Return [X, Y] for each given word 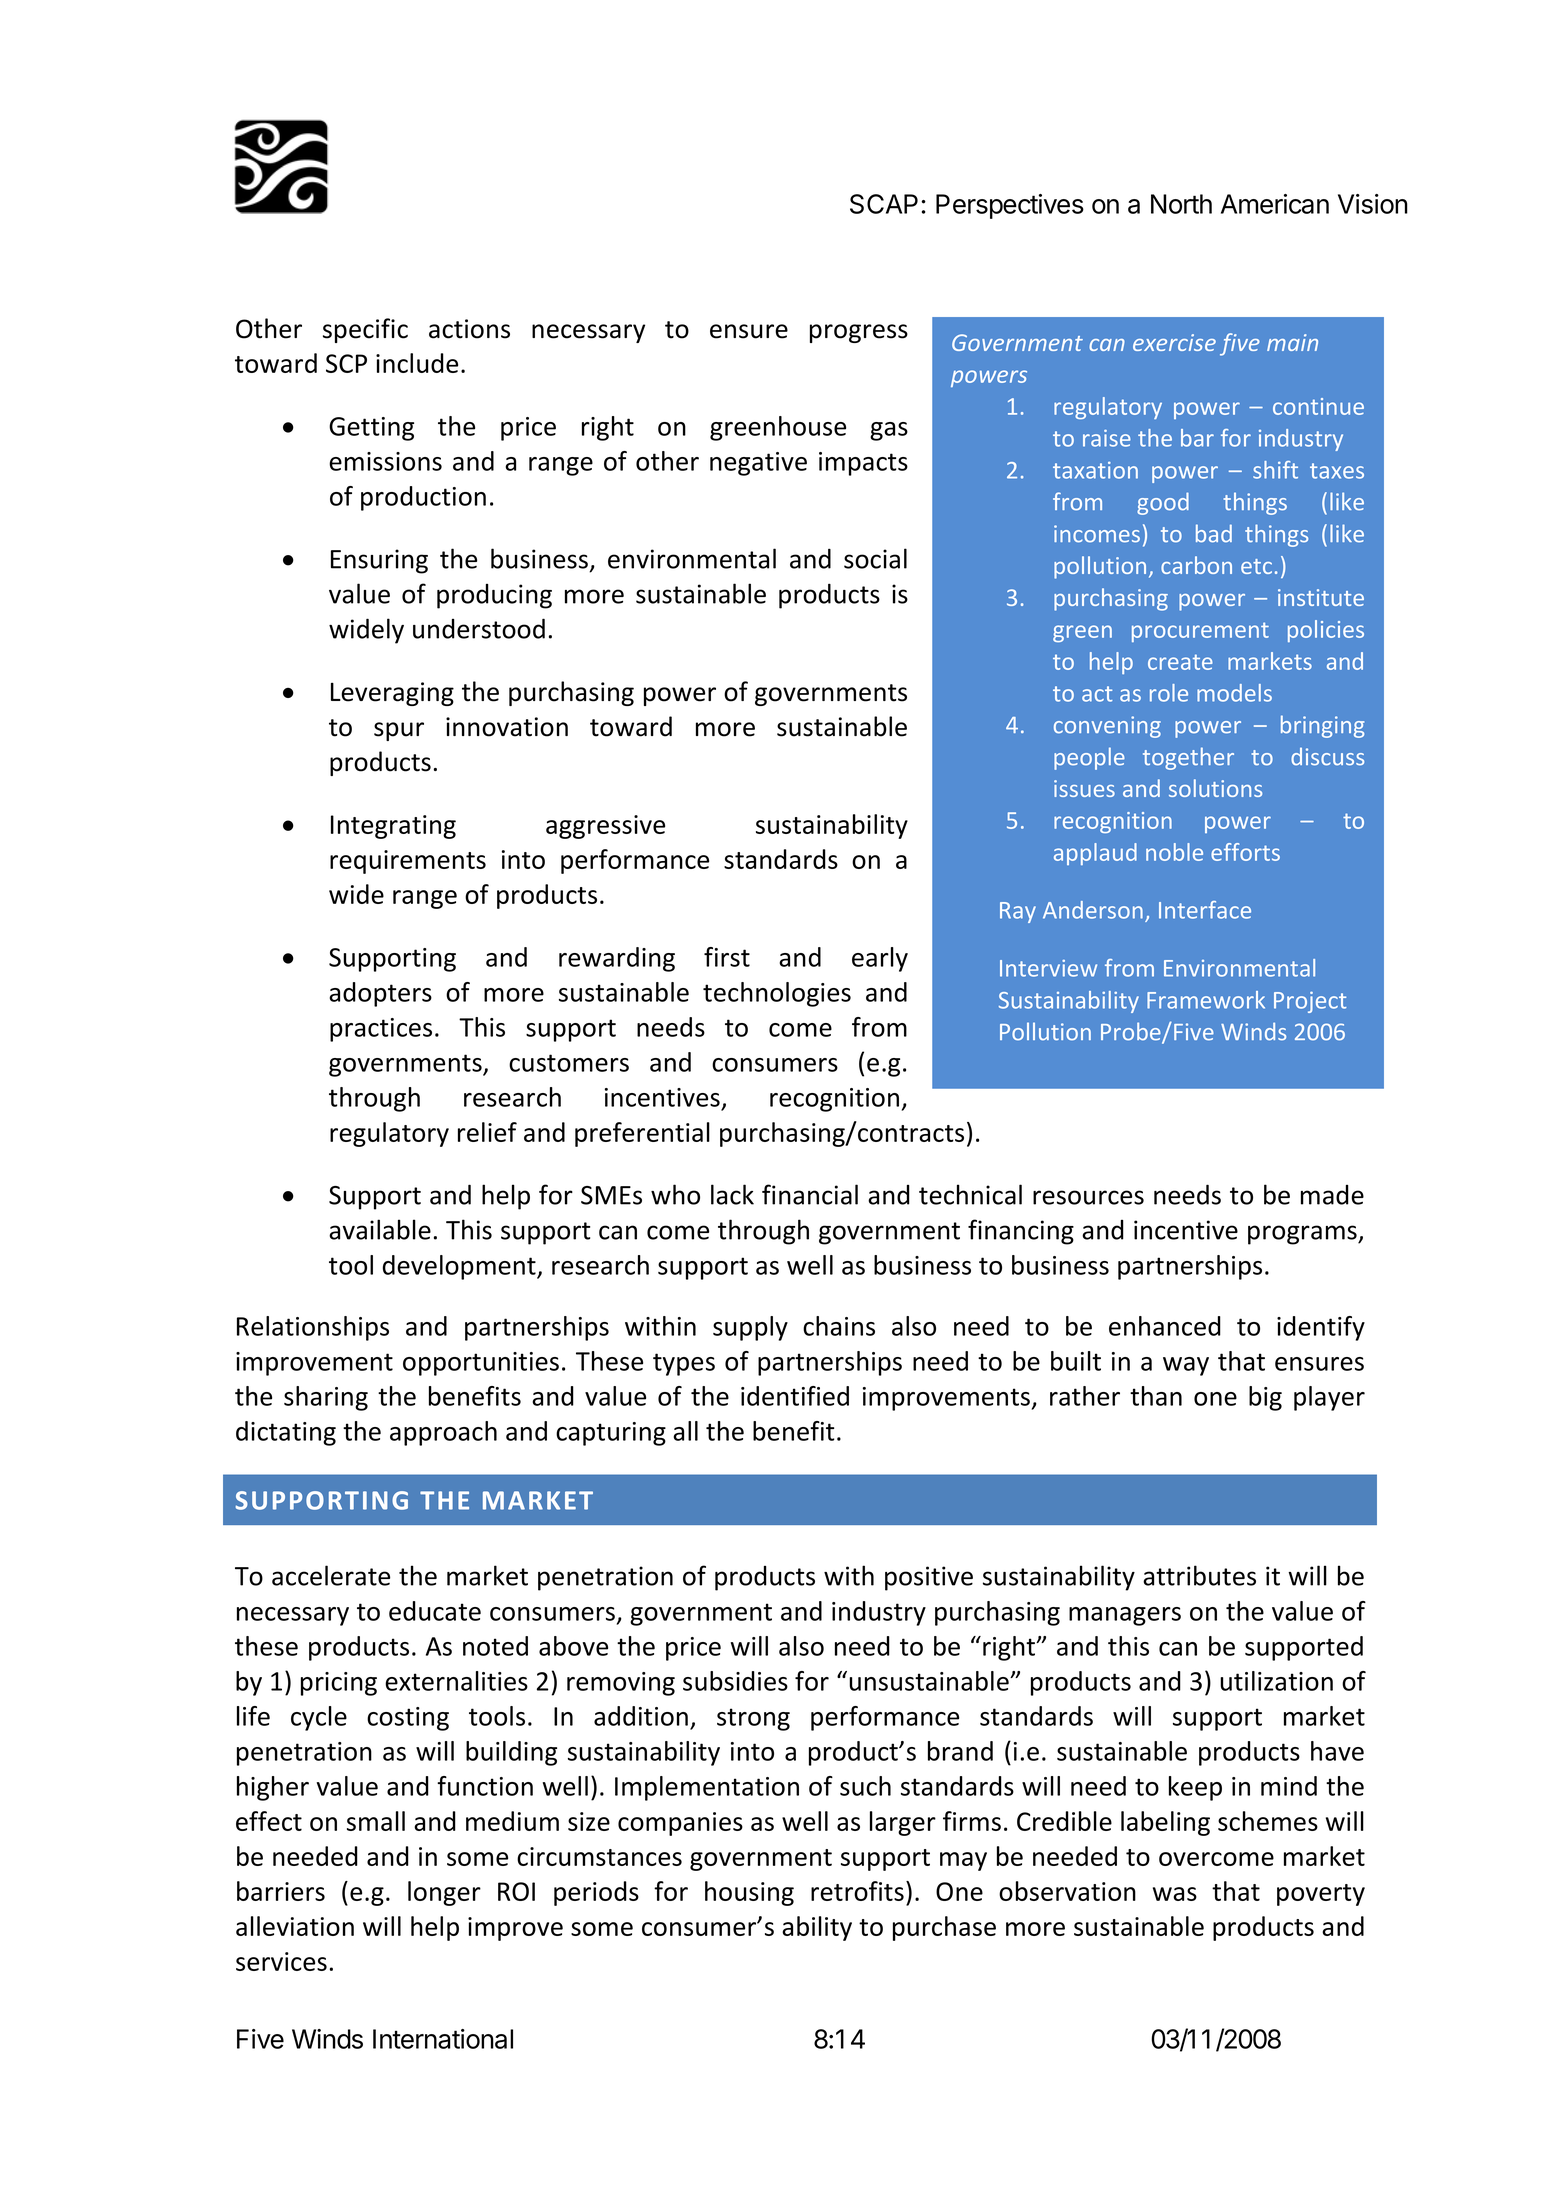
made [1332, 1195]
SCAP [884, 204]
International [443, 2039]
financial [810, 1194]
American [1275, 204]
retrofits [857, 1891]
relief [487, 1132]
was [1175, 1894]
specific [365, 330]
